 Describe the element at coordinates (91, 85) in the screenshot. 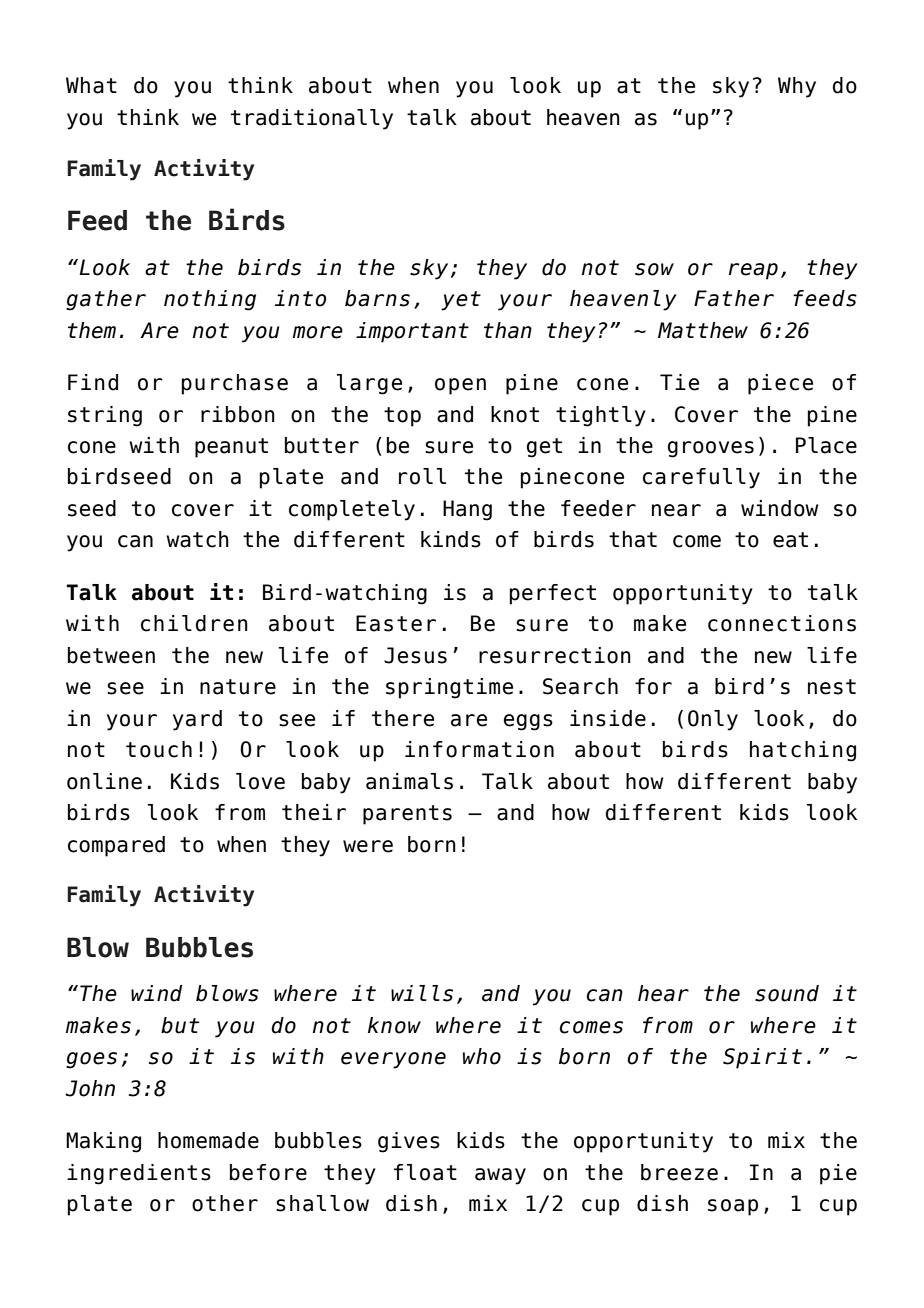

I see `What` at that location.
